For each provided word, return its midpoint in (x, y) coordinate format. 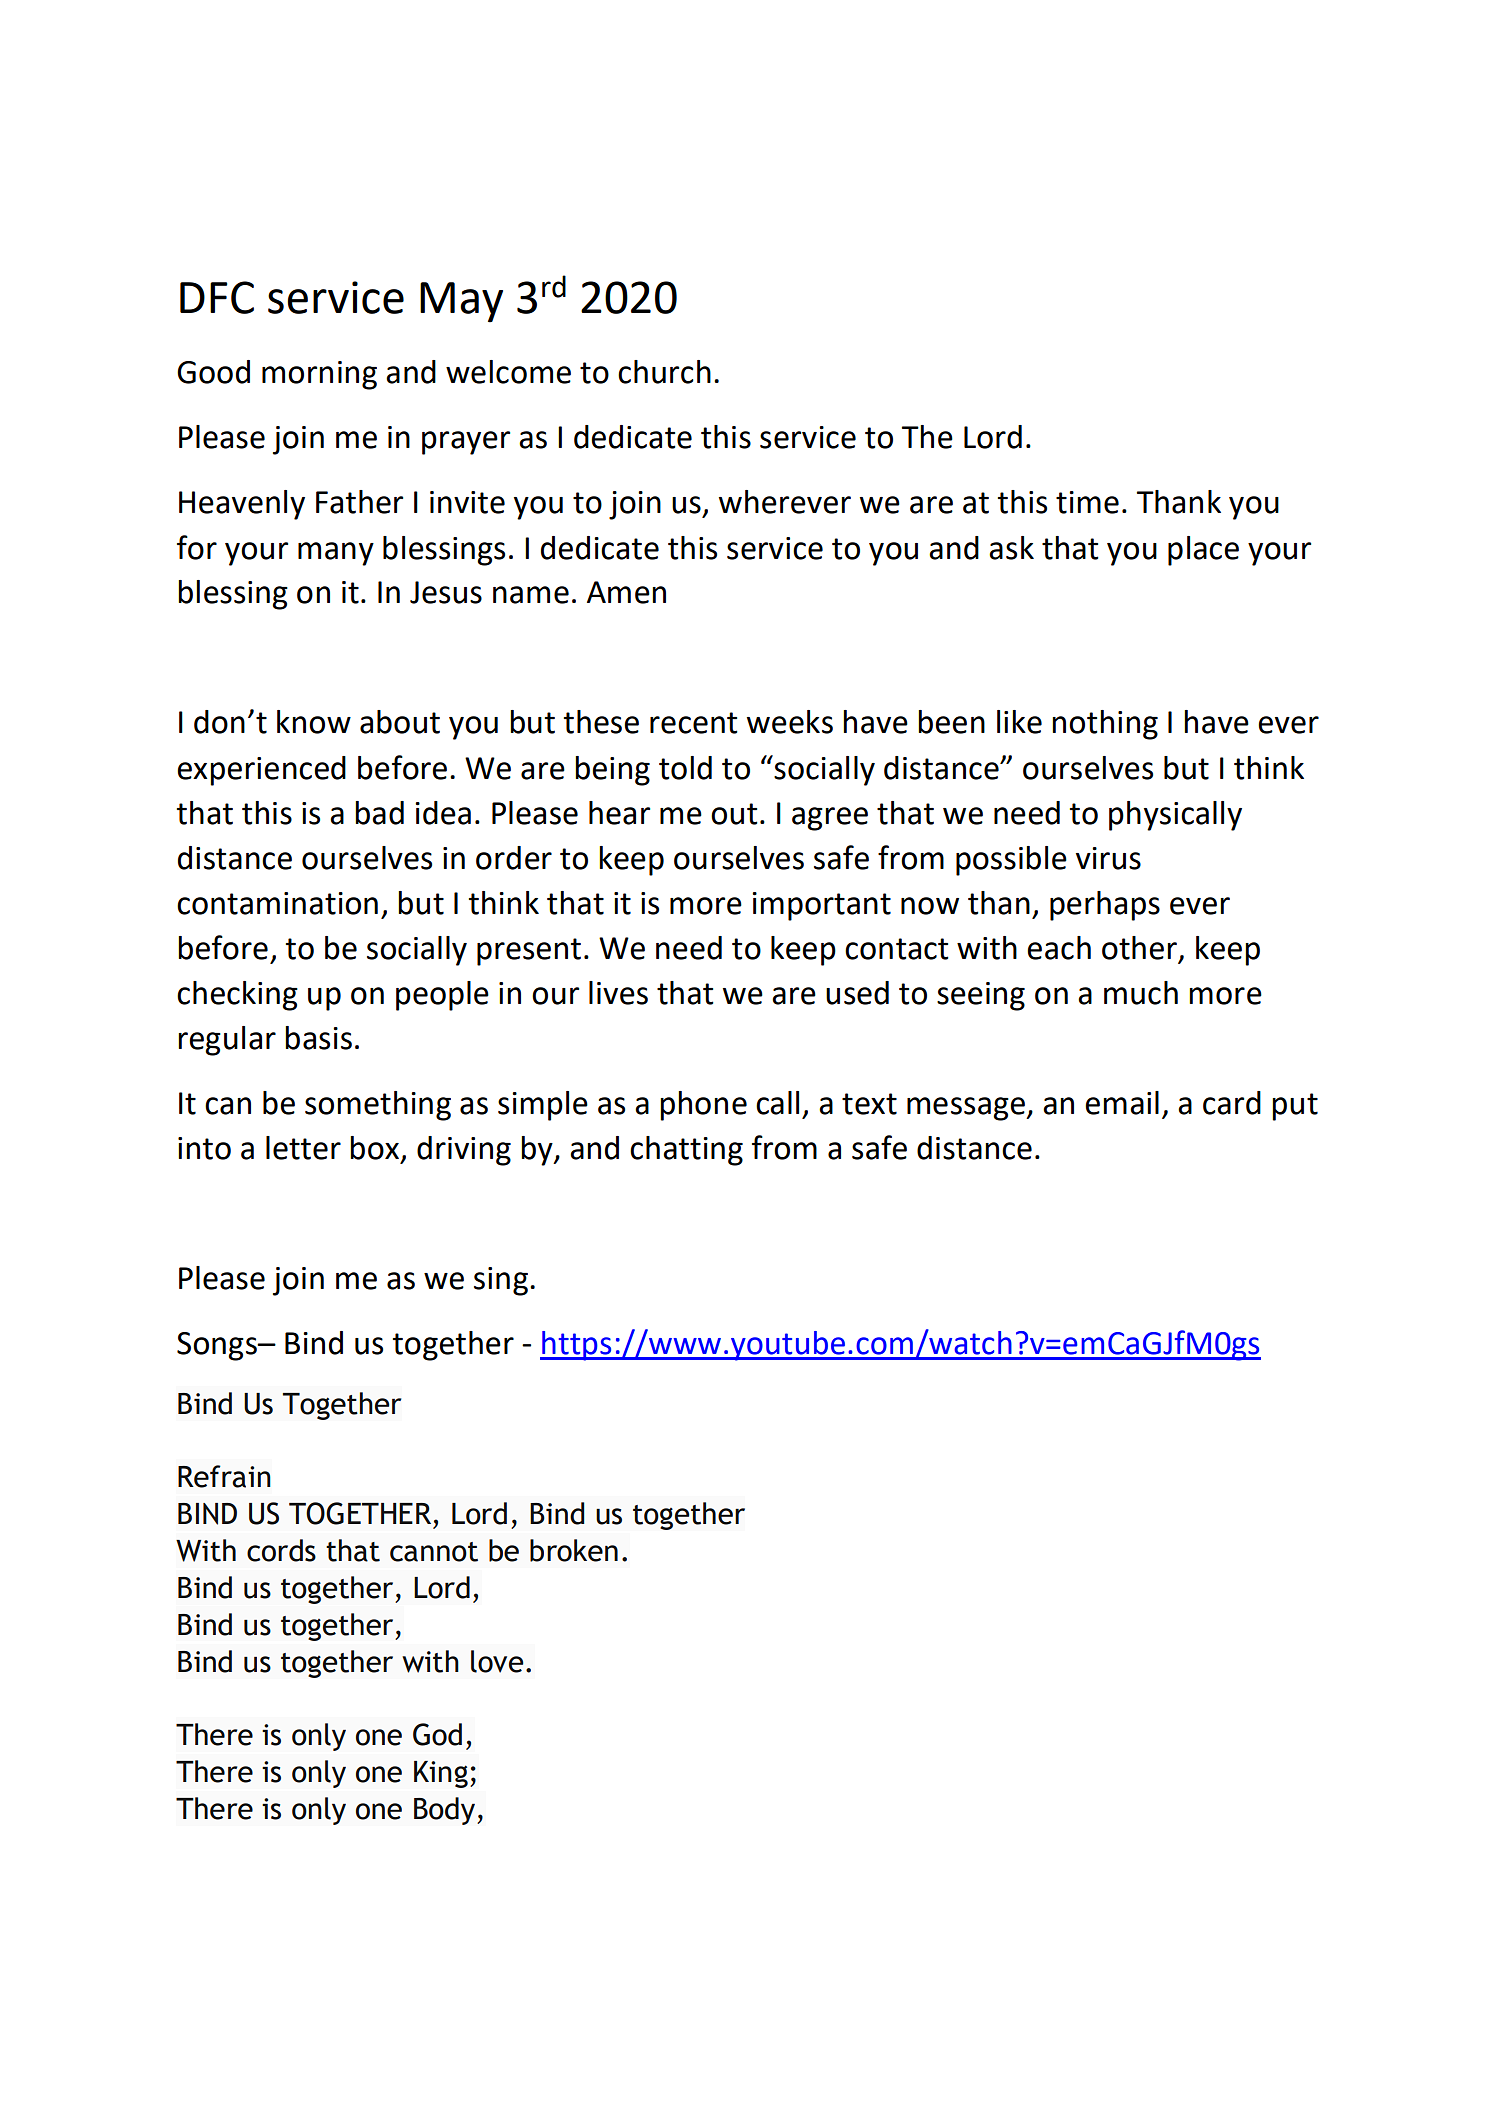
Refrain (224, 1476)
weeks (790, 722)
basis (318, 1038)
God (437, 1734)
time (1087, 502)
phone (703, 1106)
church (664, 372)
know (314, 722)
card (1232, 1103)
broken (574, 1550)
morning (319, 375)
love (497, 1661)
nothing (1105, 725)
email (1122, 1103)
